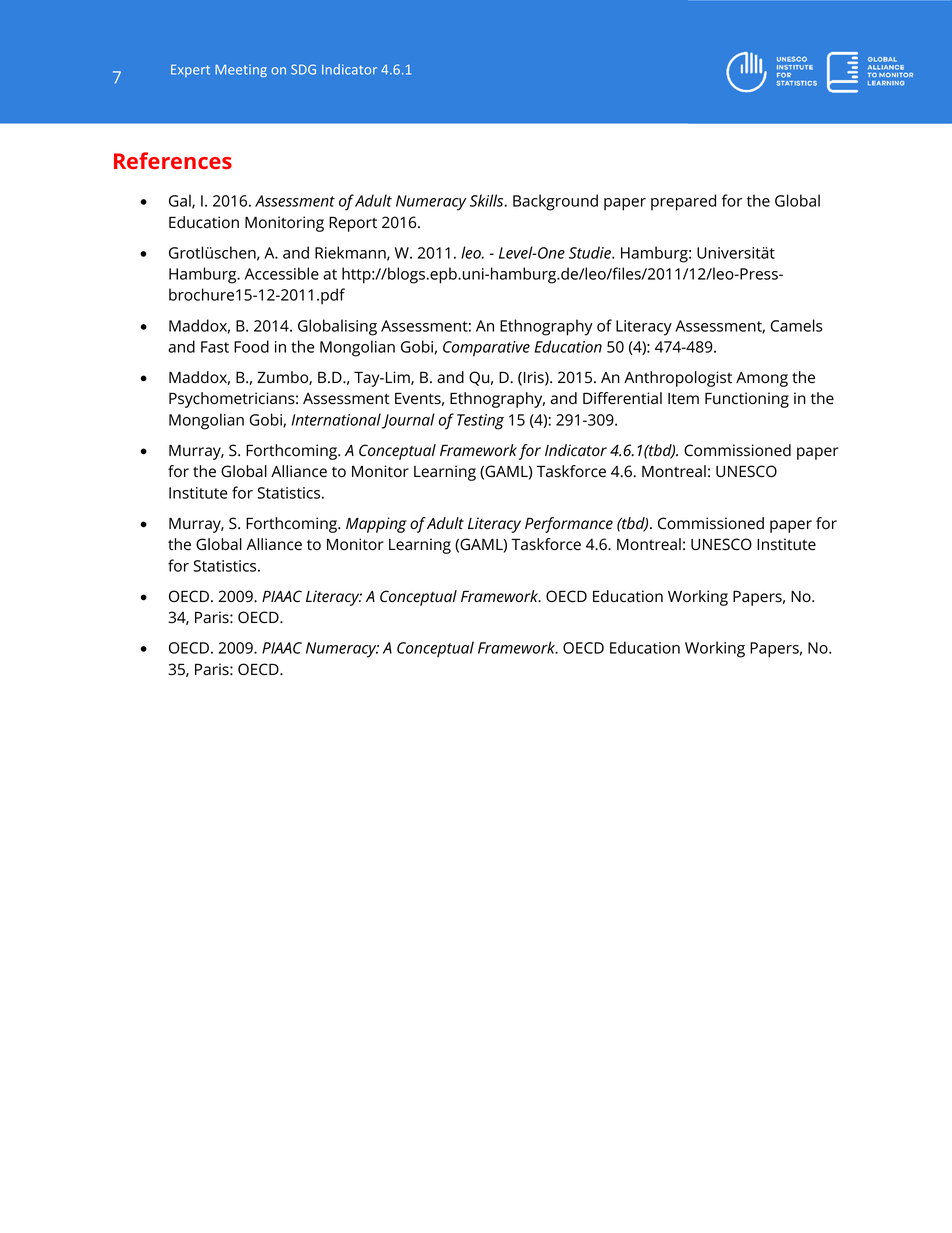  I want to click on Mapping, so click(376, 525).
